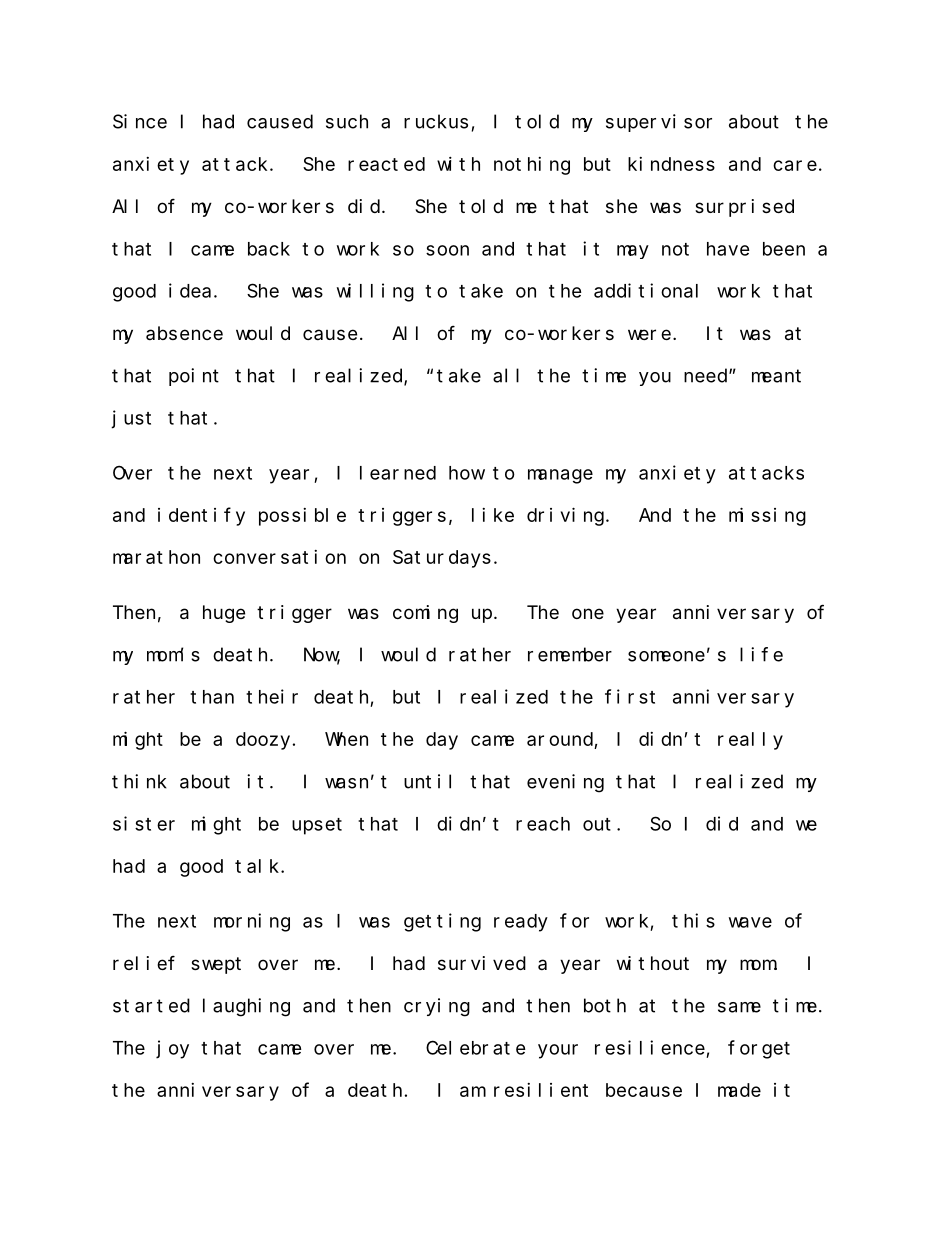  Describe the element at coordinates (436, 121) in the screenshot. I see `ruckus` at that location.
